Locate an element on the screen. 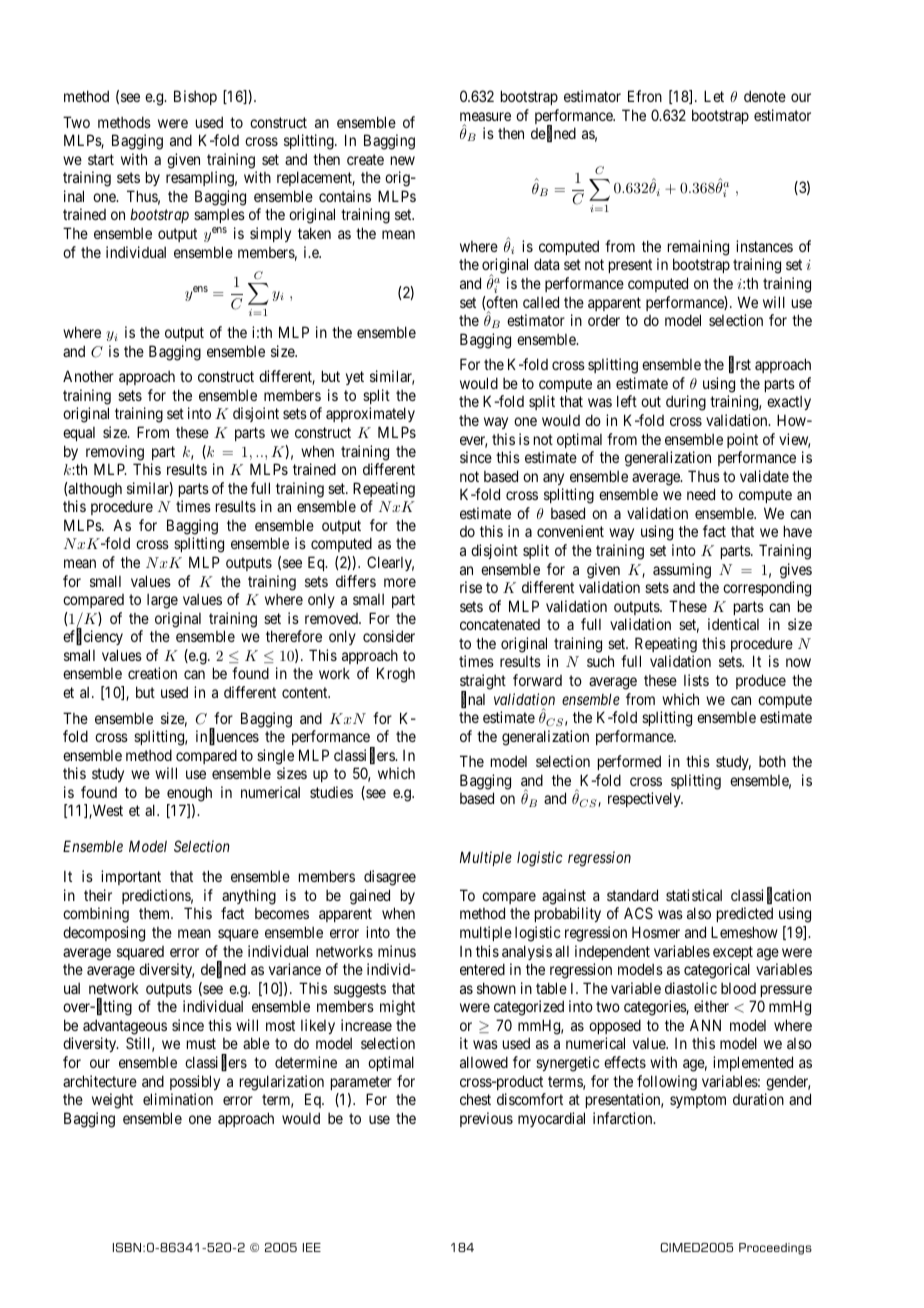 The width and height of the screenshot is (924, 1308). previous is located at coordinates (486, 1119).
